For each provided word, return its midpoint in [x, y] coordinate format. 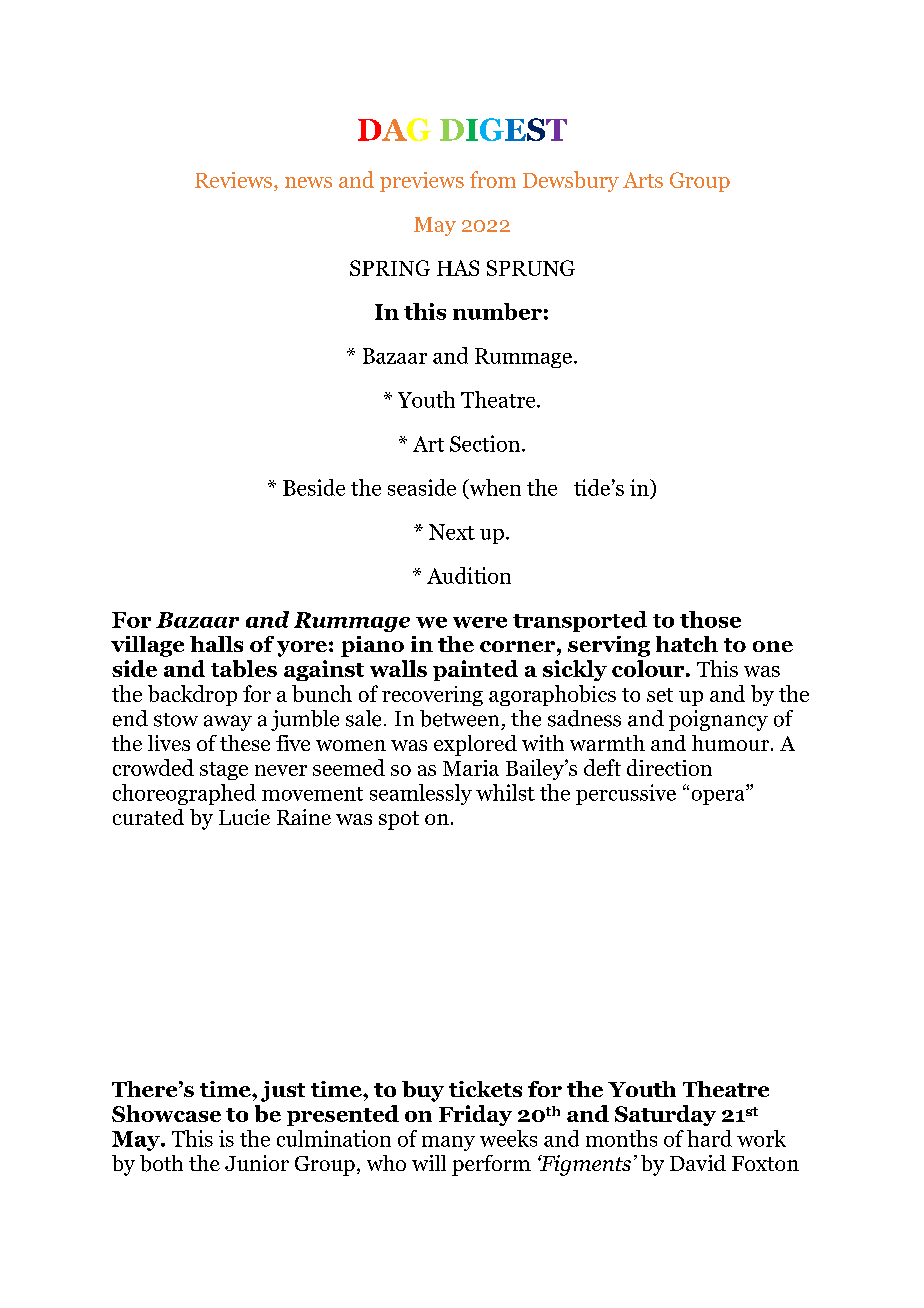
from [493, 179]
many [448, 1143]
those [710, 619]
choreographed [184, 794]
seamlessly [421, 794]
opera [719, 797]
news [308, 182]
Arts [643, 180]
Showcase [166, 1113]
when [494, 488]
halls [216, 644]
